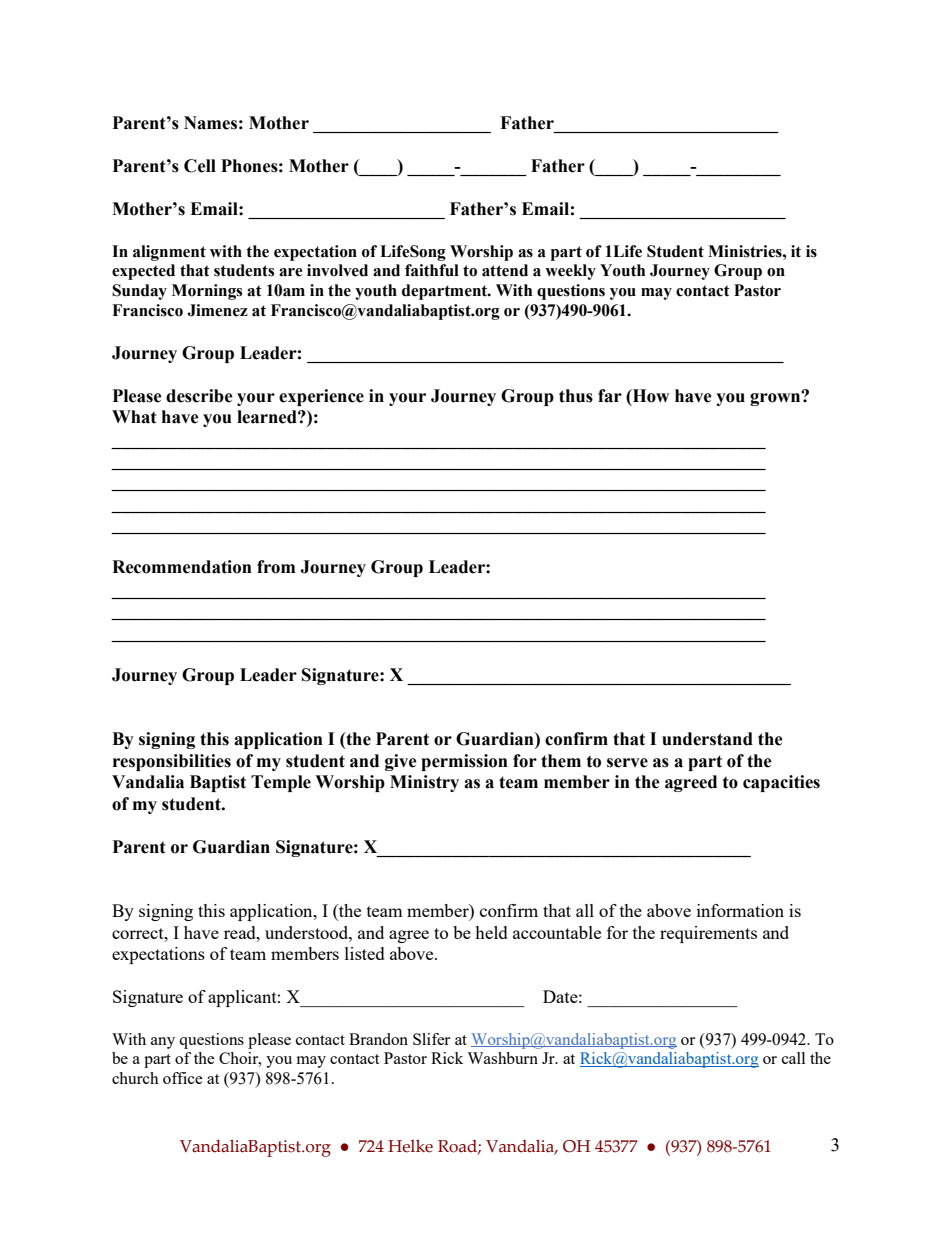 The height and width of the image is (1233, 952). Describe the element at coordinates (502, 1058) in the image. I see `Washburn` at that location.
